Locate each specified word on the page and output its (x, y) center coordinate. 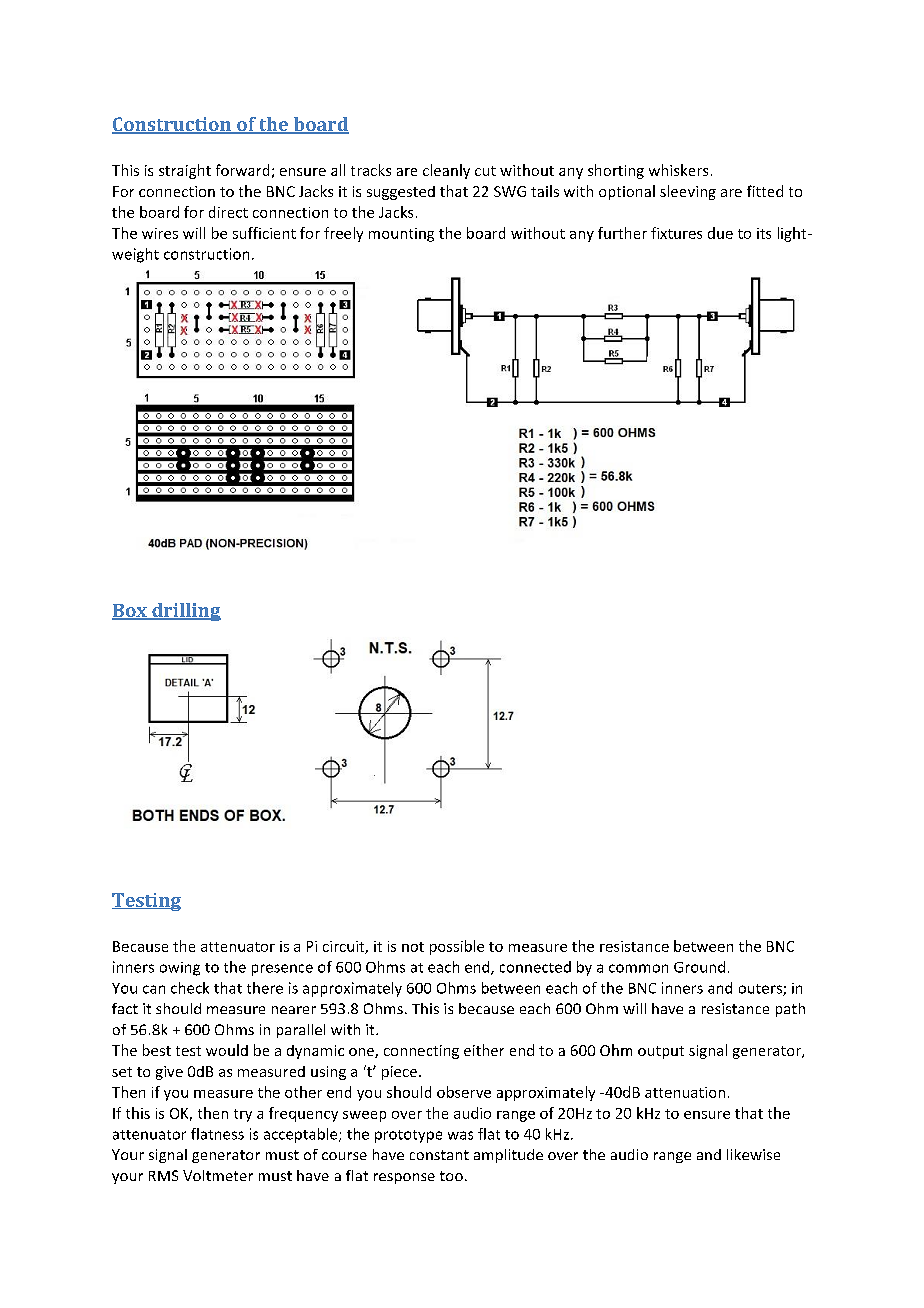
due (720, 233)
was (460, 1135)
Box (130, 612)
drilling (185, 612)
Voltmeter (218, 1175)
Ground (699, 967)
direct (228, 212)
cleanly (446, 171)
